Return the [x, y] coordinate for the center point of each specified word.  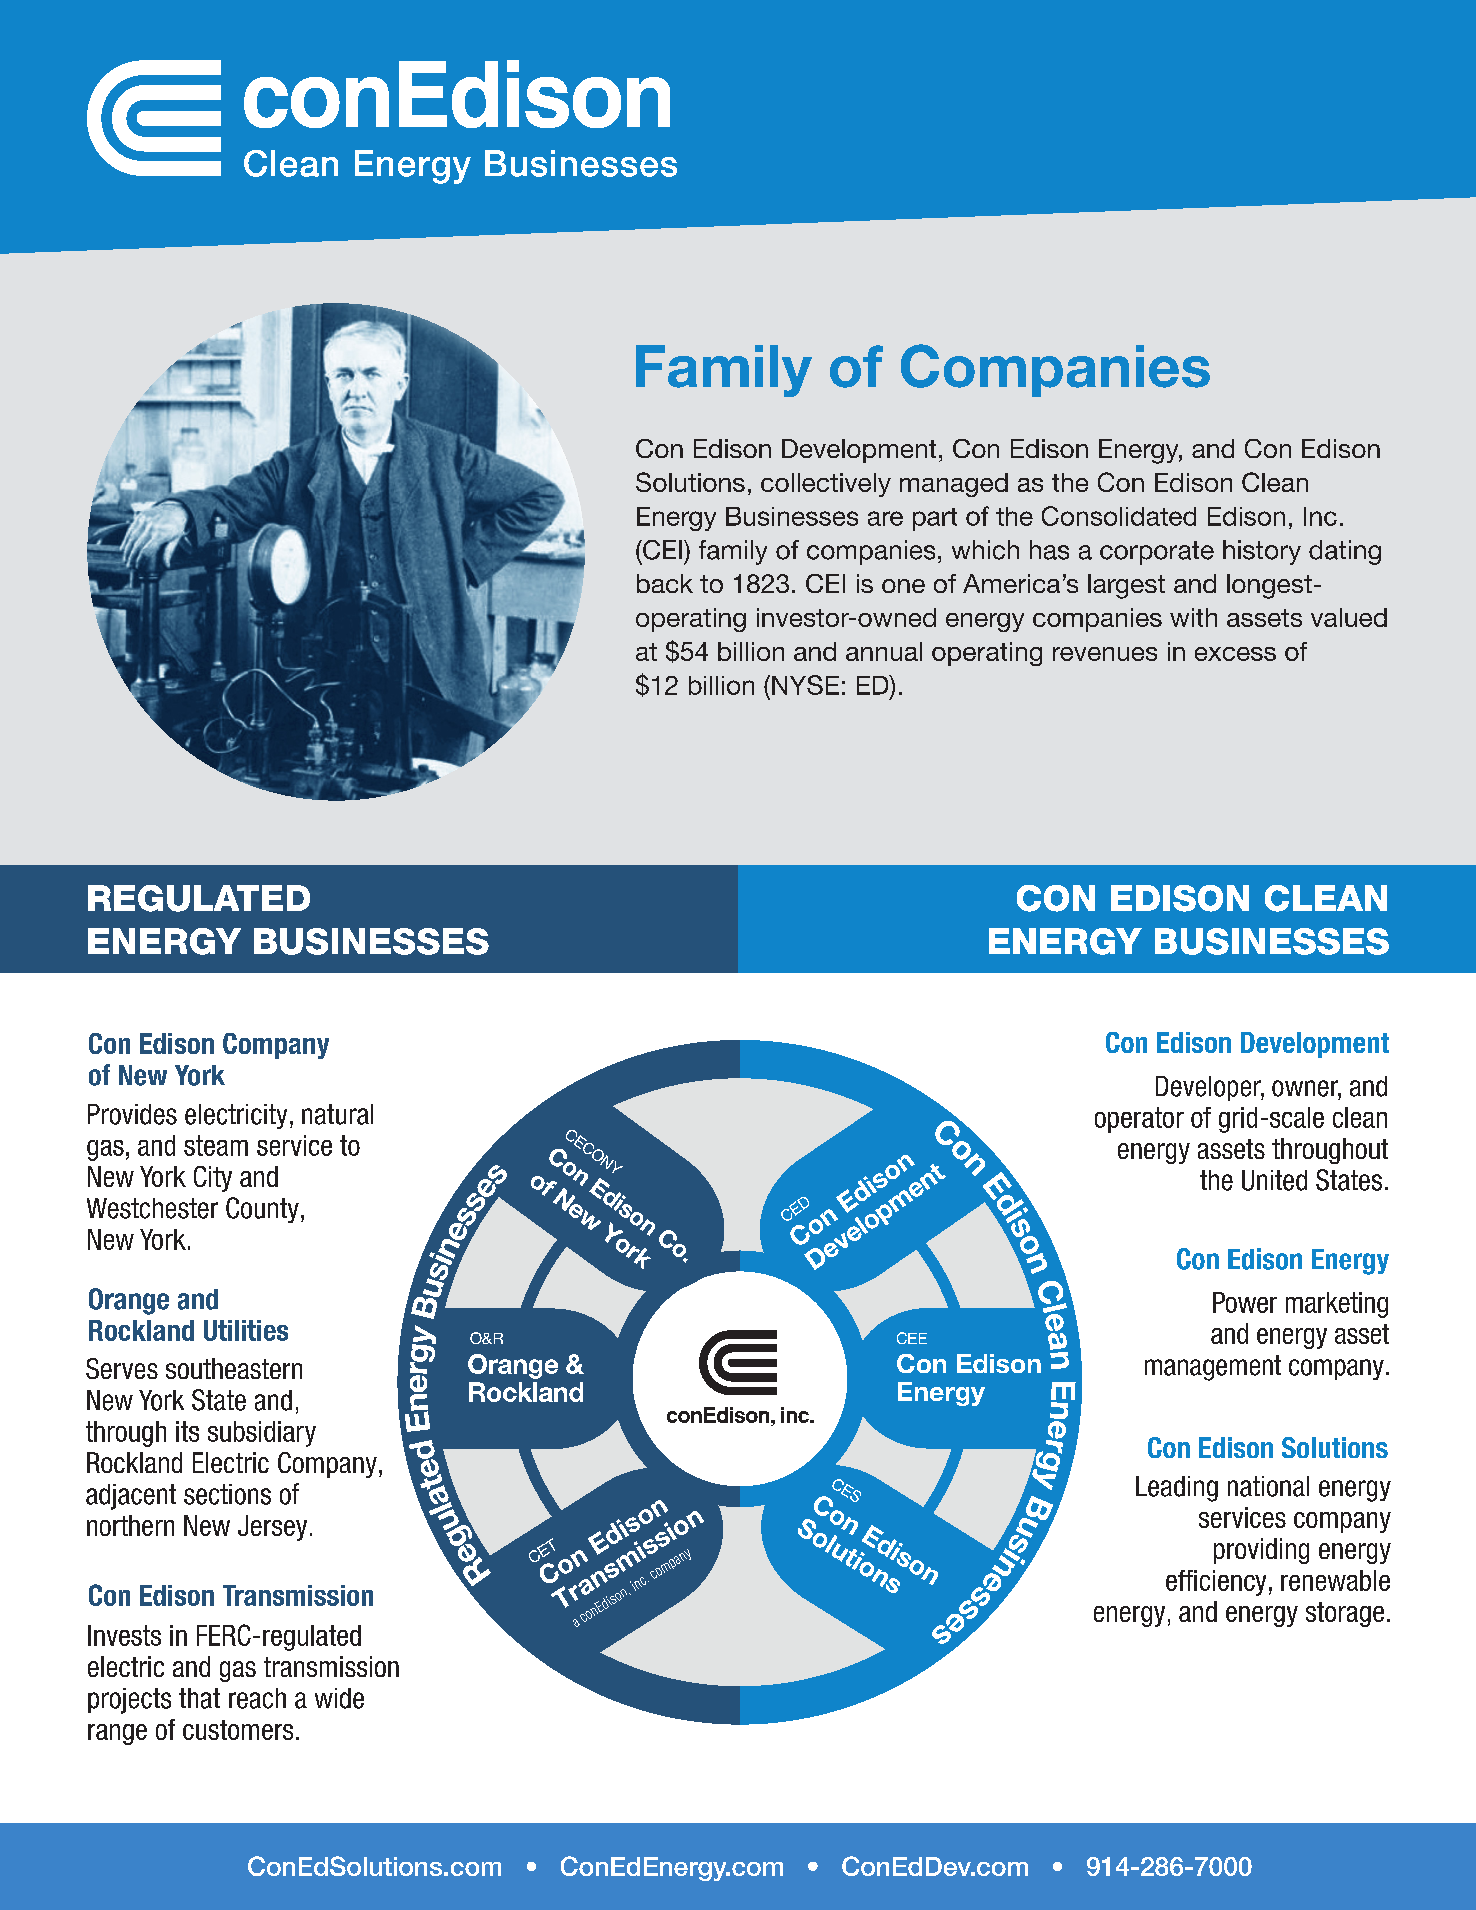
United [1274, 1180]
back [665, 583]
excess [1235, 654]
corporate [1157, 553]
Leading [1177, 1489]
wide [339, 1698]
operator [1139, 1120]
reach [257, 1698]
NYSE [805, 685]
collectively [826, 485]
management [1213, 1368]
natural [337, 1114]
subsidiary [262, 1434]
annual [884, 651]
